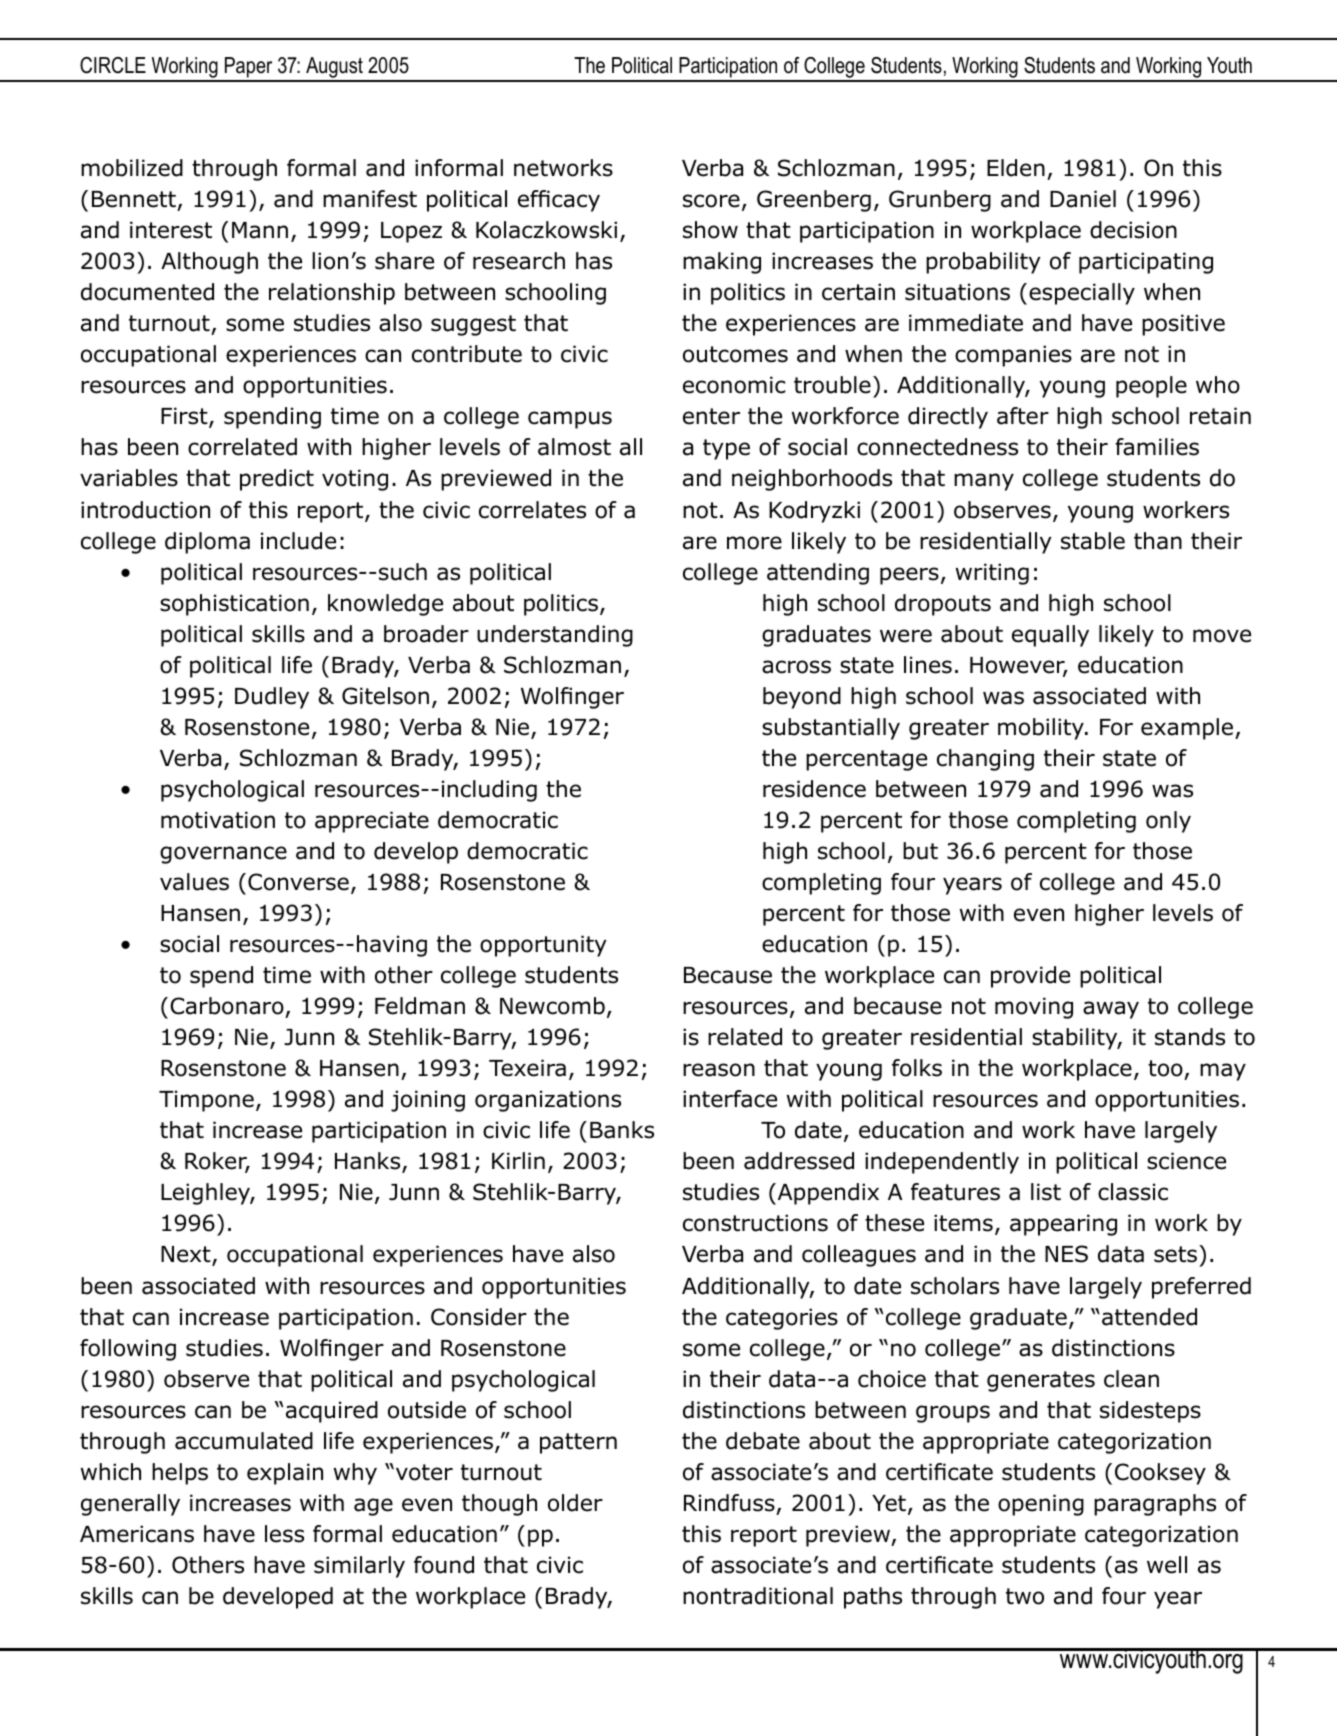 This image has height=1736, width=1337. I want to click on less, so click(284, 1534).
